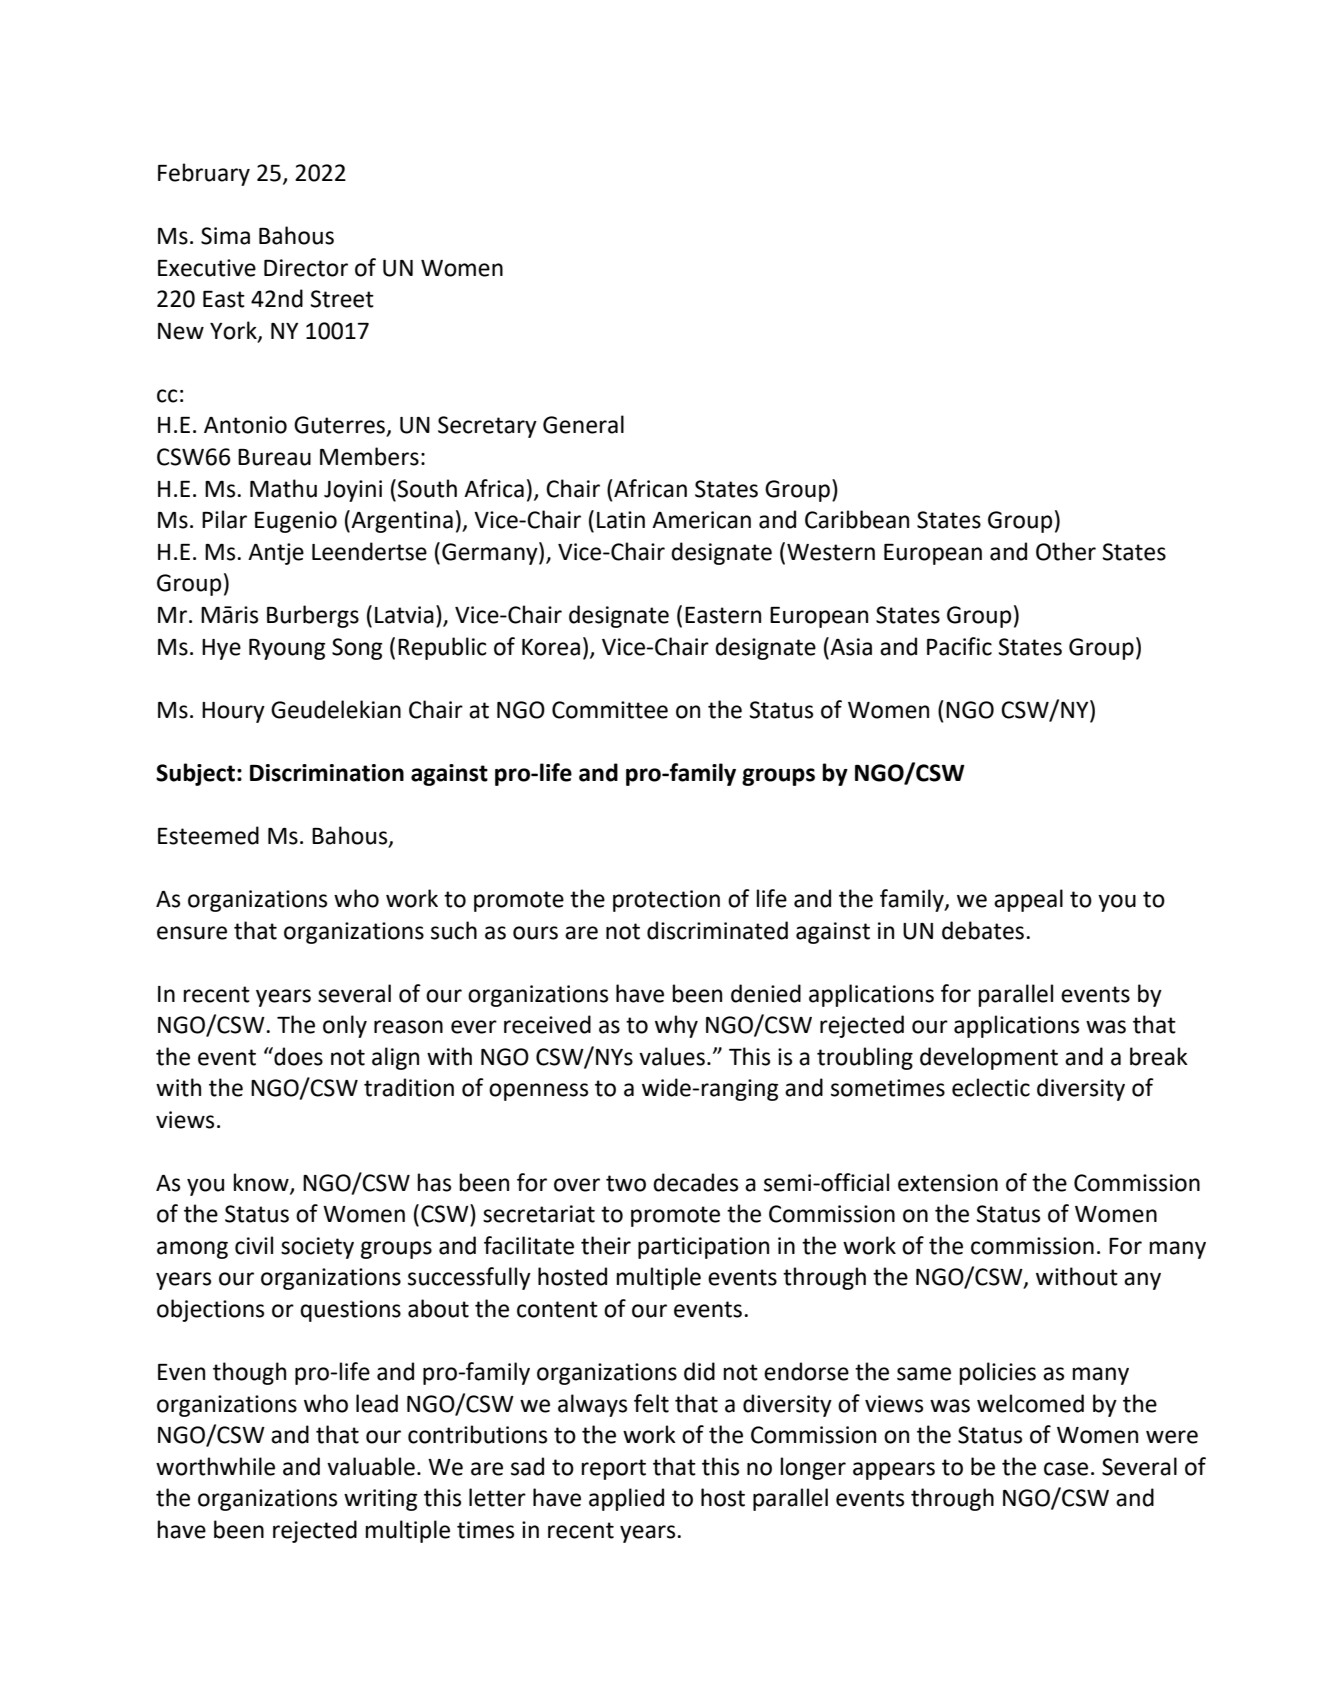 This document has width=1318, height=1706. What do you see at coordinates (857, 519) in the document?
I see `Caribbean` at bounding box center [857, 519].
